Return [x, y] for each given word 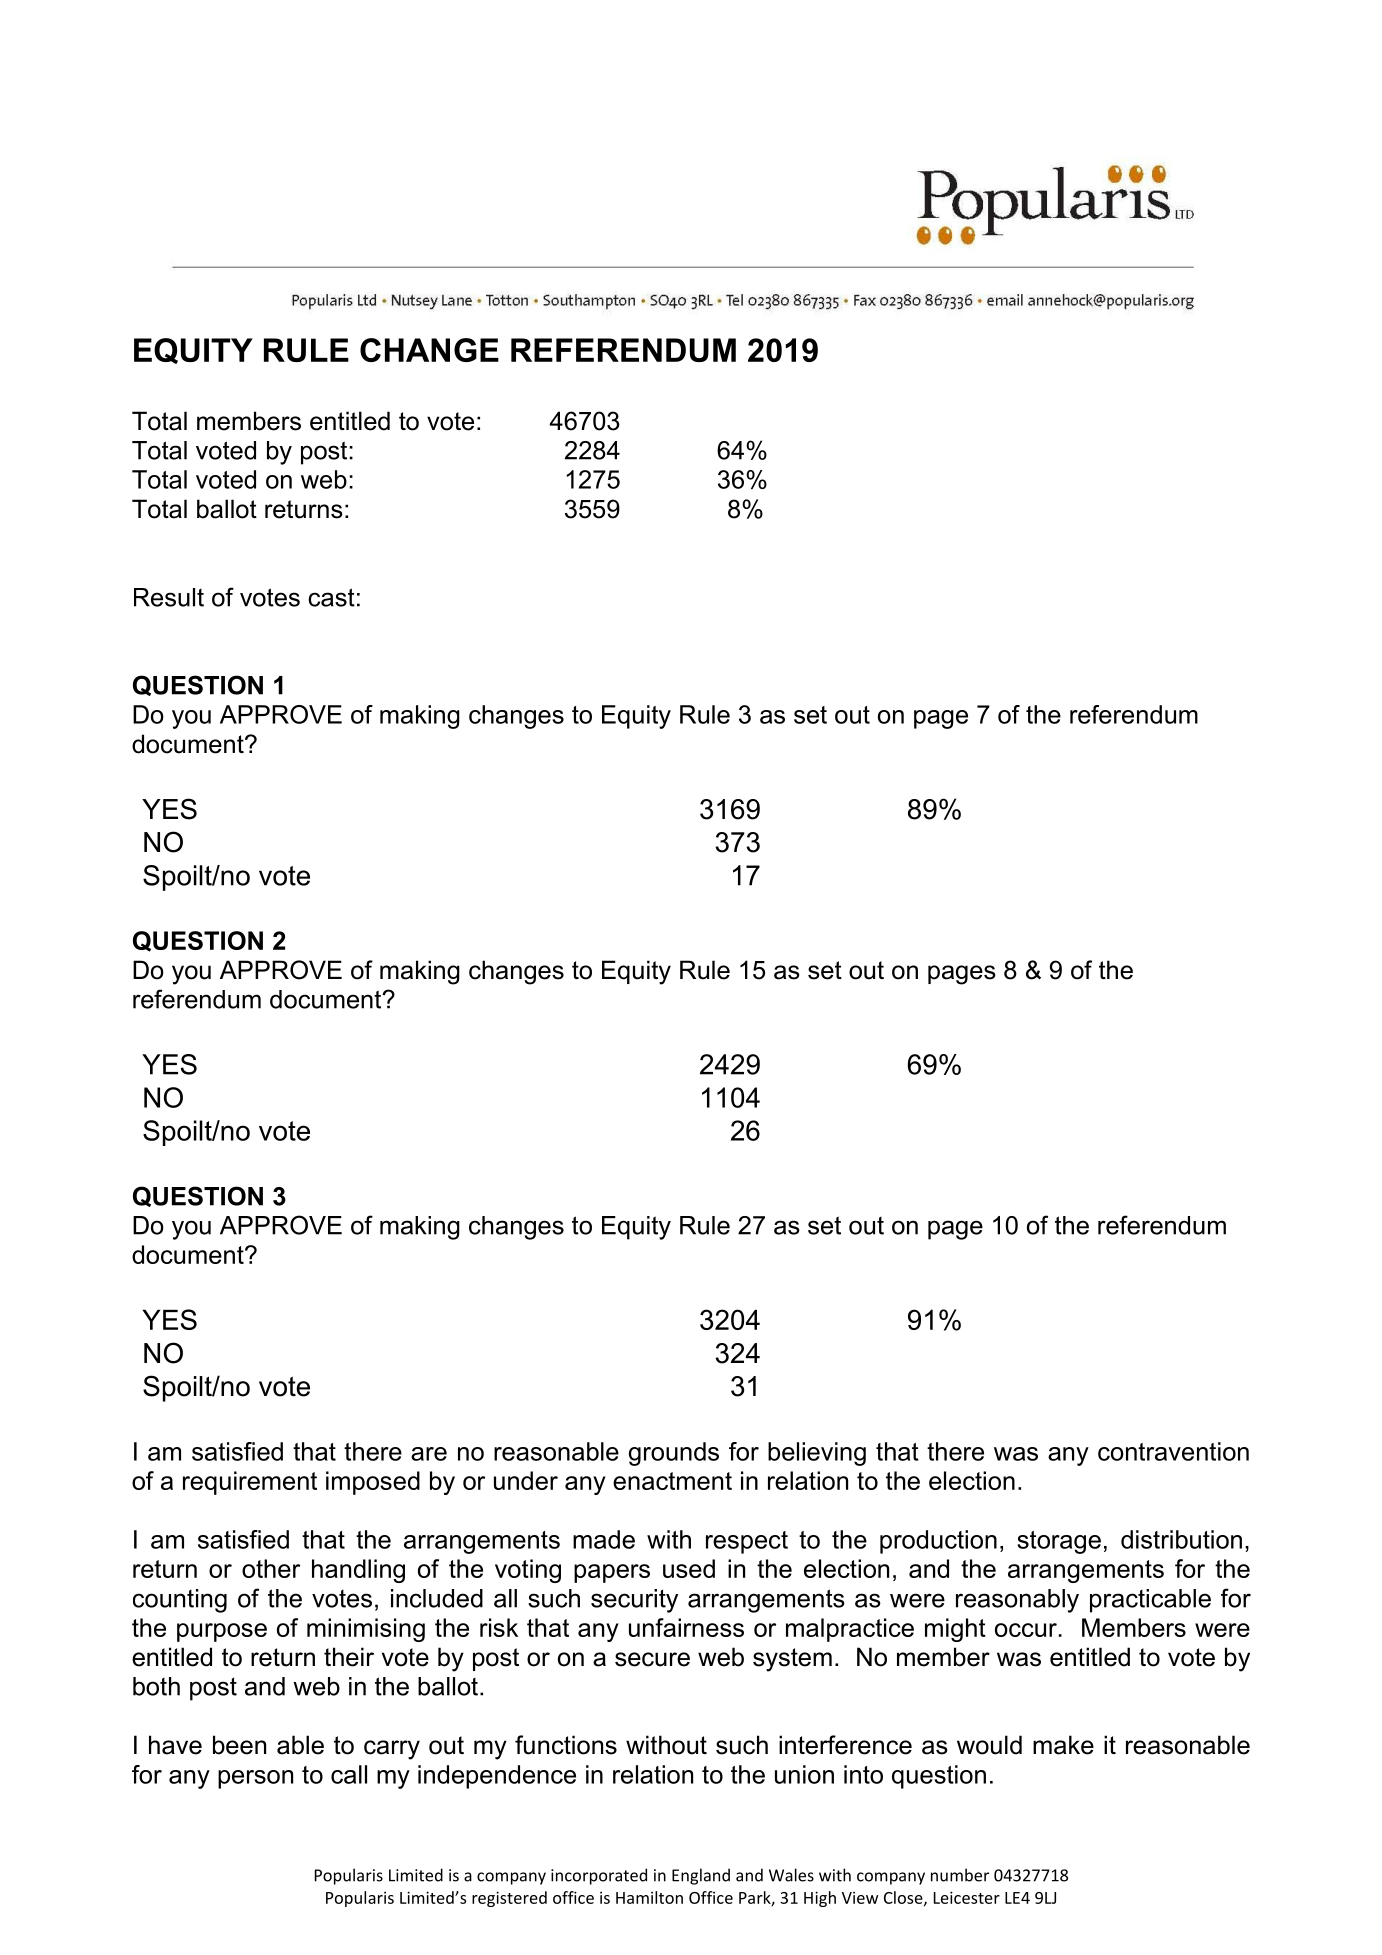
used [689, 1568]
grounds [674, 1454]
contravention [1173, 1451]
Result [169, 597]
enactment [672, 1481]
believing [817, 1454]
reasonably [1017, 1601]
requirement [250, 1483]
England [701, 1876]
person [255, 1779]
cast [331, 597]
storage [1059, 1542]
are [429, 1454]
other [271, 1568]
